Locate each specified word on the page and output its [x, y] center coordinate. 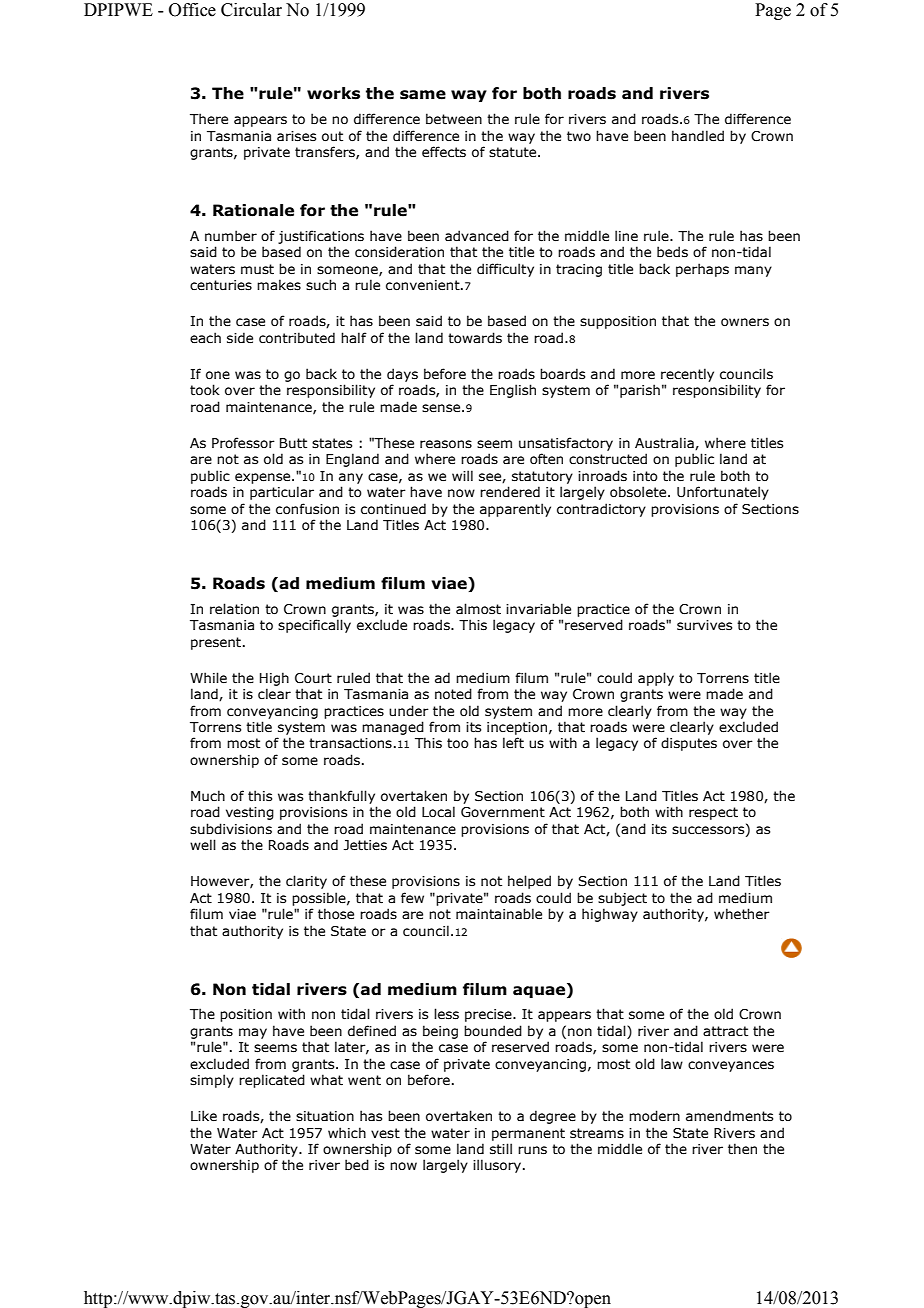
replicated [272, 1081]
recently [687, 375]
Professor [243, 443]
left [513, 743]
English [513, 391]
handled [698, 135]
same [423, 95]
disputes [689, 744]
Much [208, 795]
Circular [251, 10]
